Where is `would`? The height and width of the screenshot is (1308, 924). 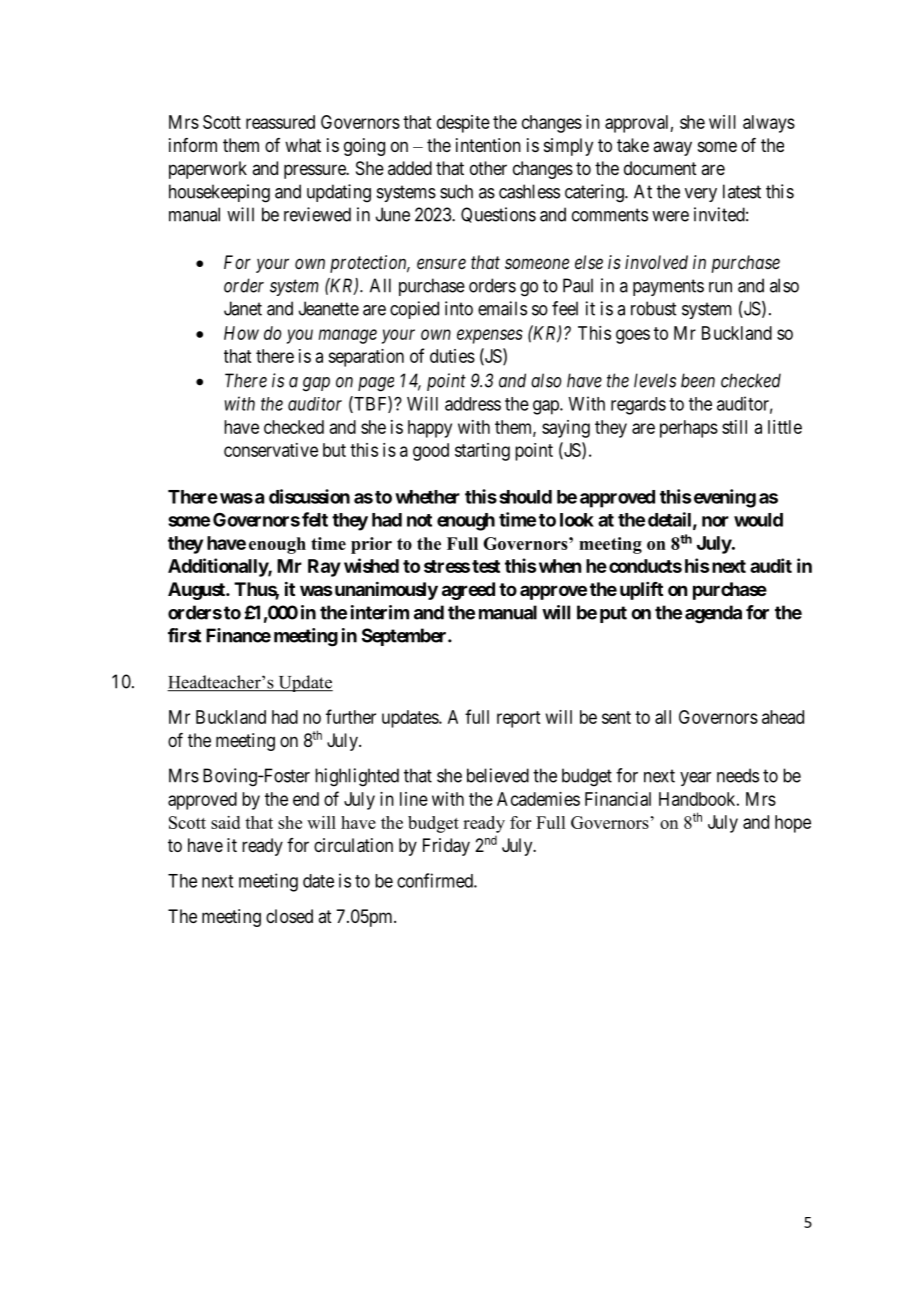 would is located at coordinates (758, 520).
